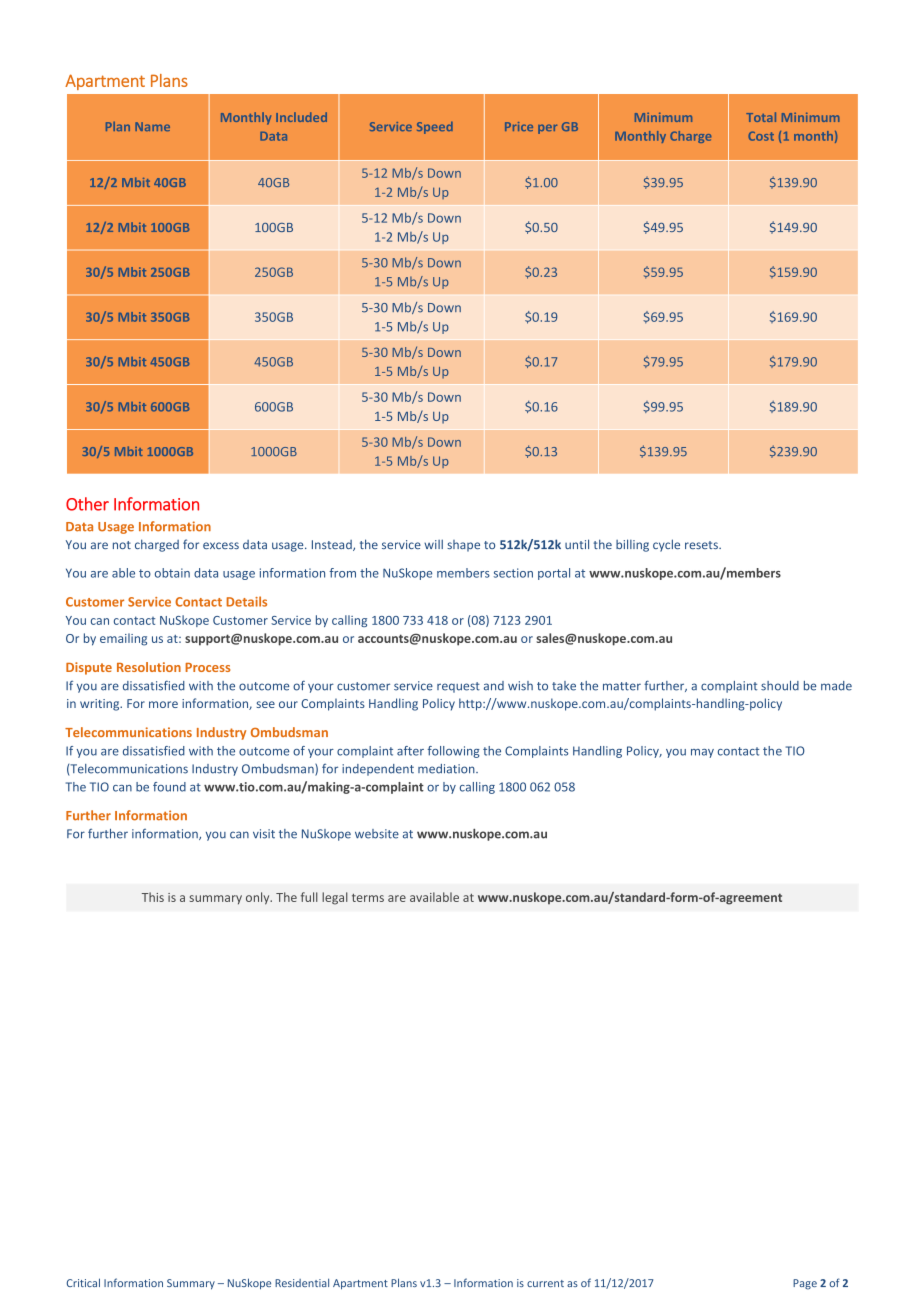  Describe the element at coordinates (169, 787) in the screenshot. I see `found` at that location.
